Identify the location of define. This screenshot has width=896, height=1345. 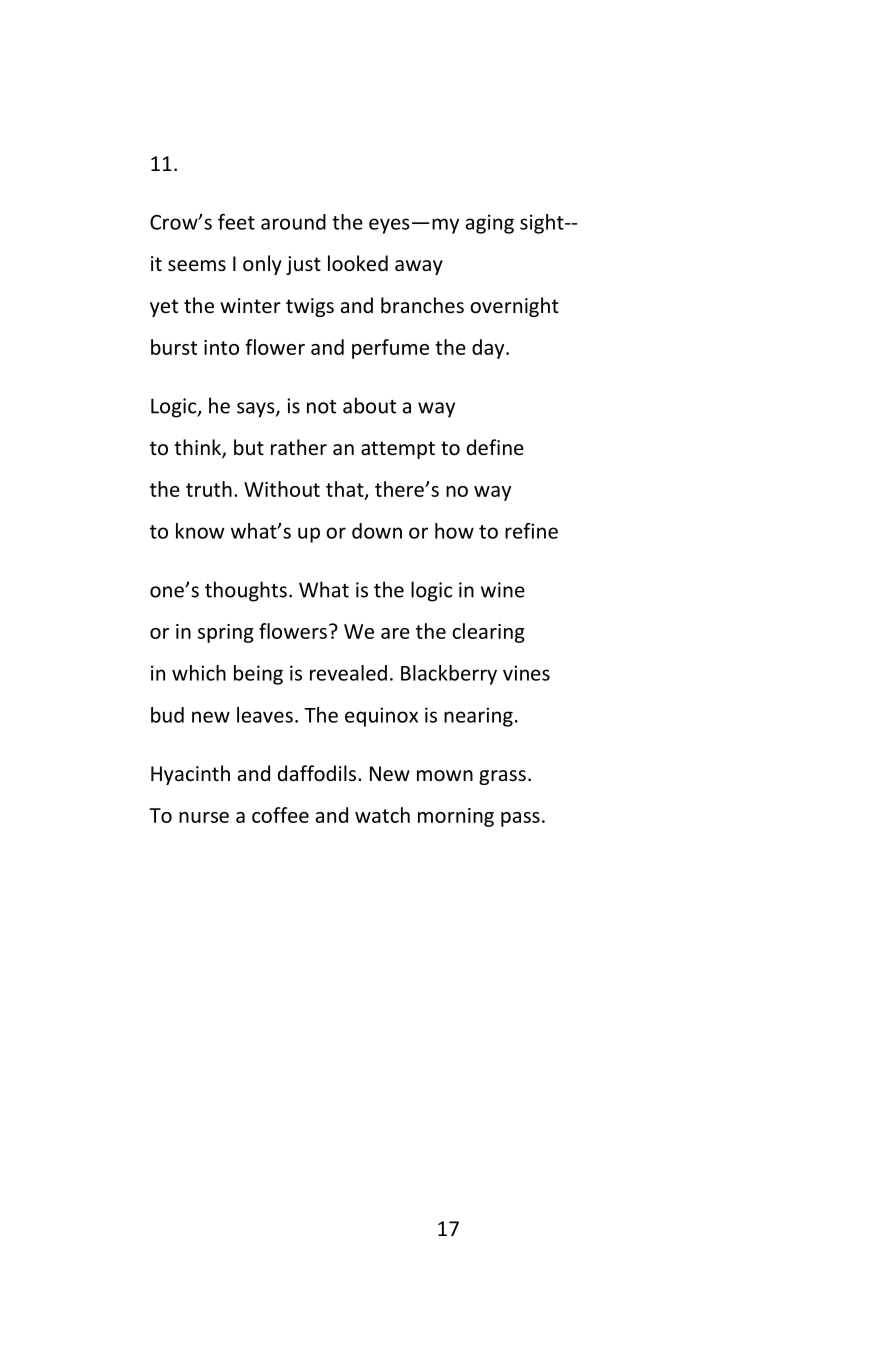
(495, 447).
